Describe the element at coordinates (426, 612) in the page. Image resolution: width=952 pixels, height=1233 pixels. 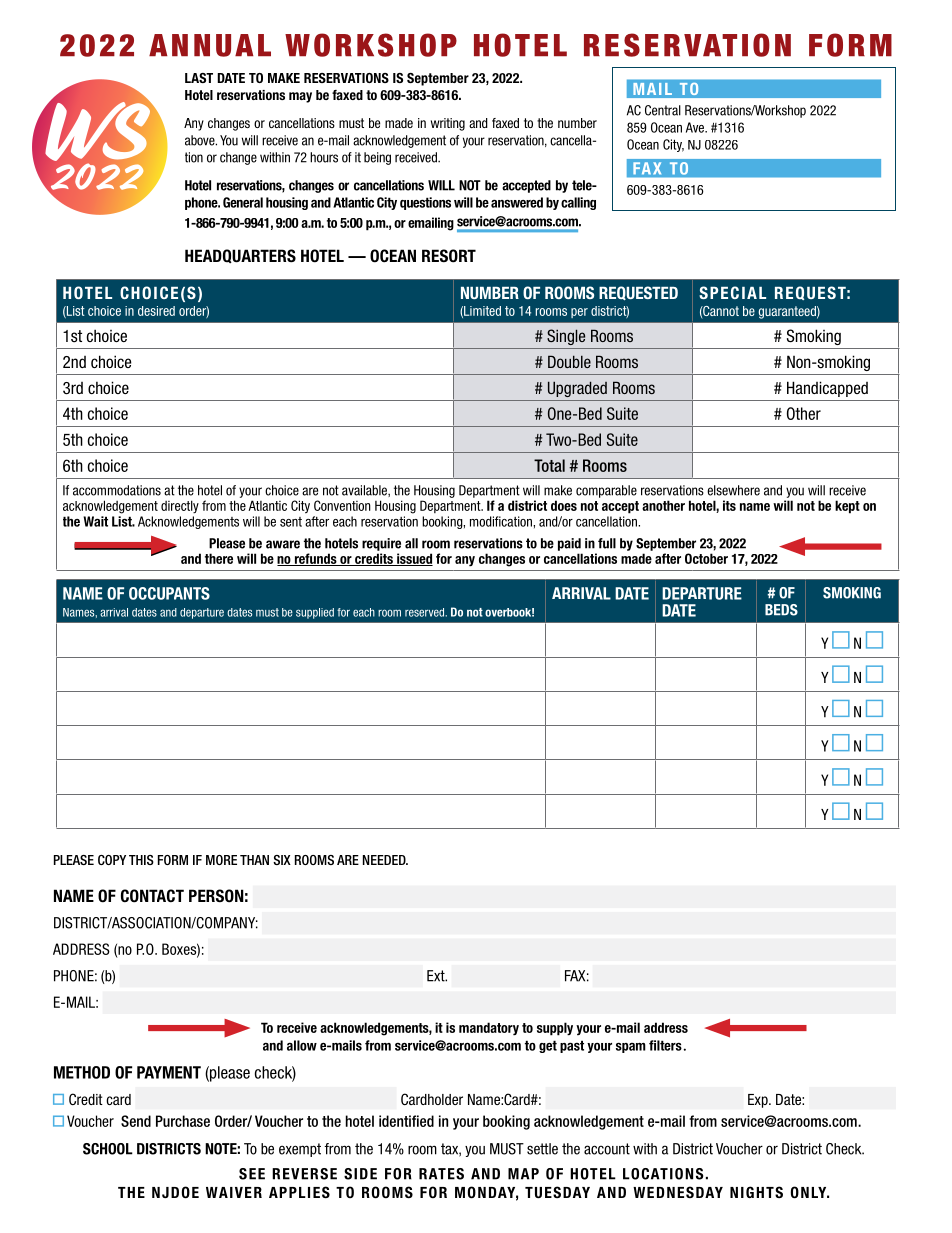
I see `reserved` at that location.
